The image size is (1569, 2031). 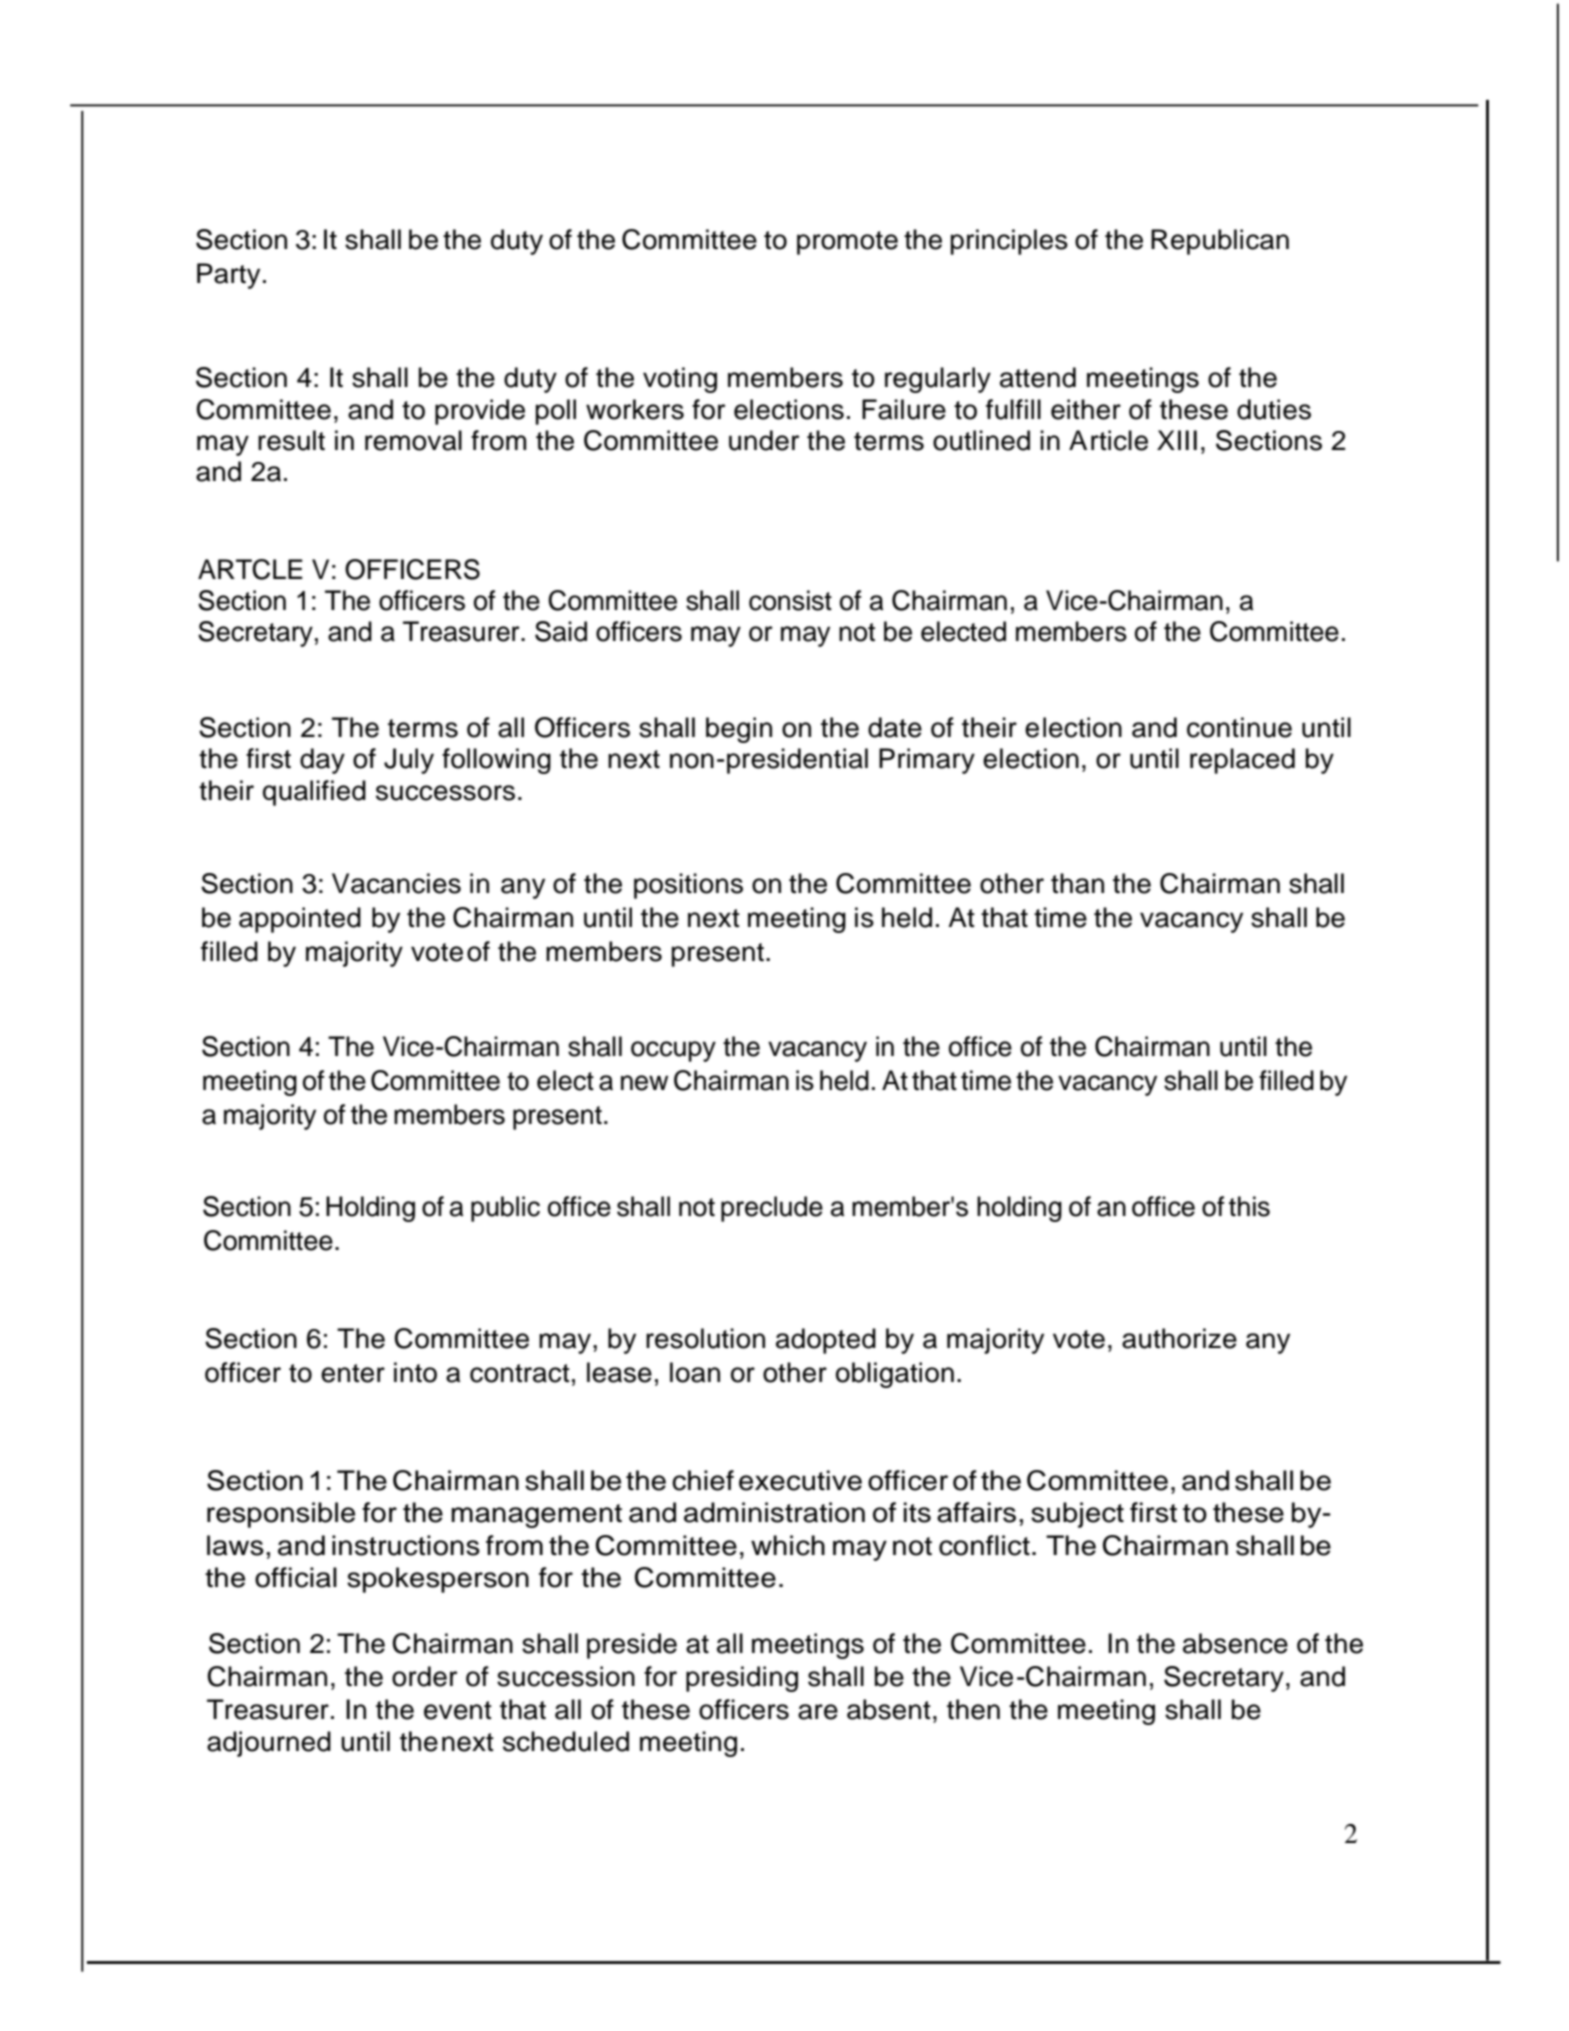 I want to click on day, so click(x=322, y=761).
